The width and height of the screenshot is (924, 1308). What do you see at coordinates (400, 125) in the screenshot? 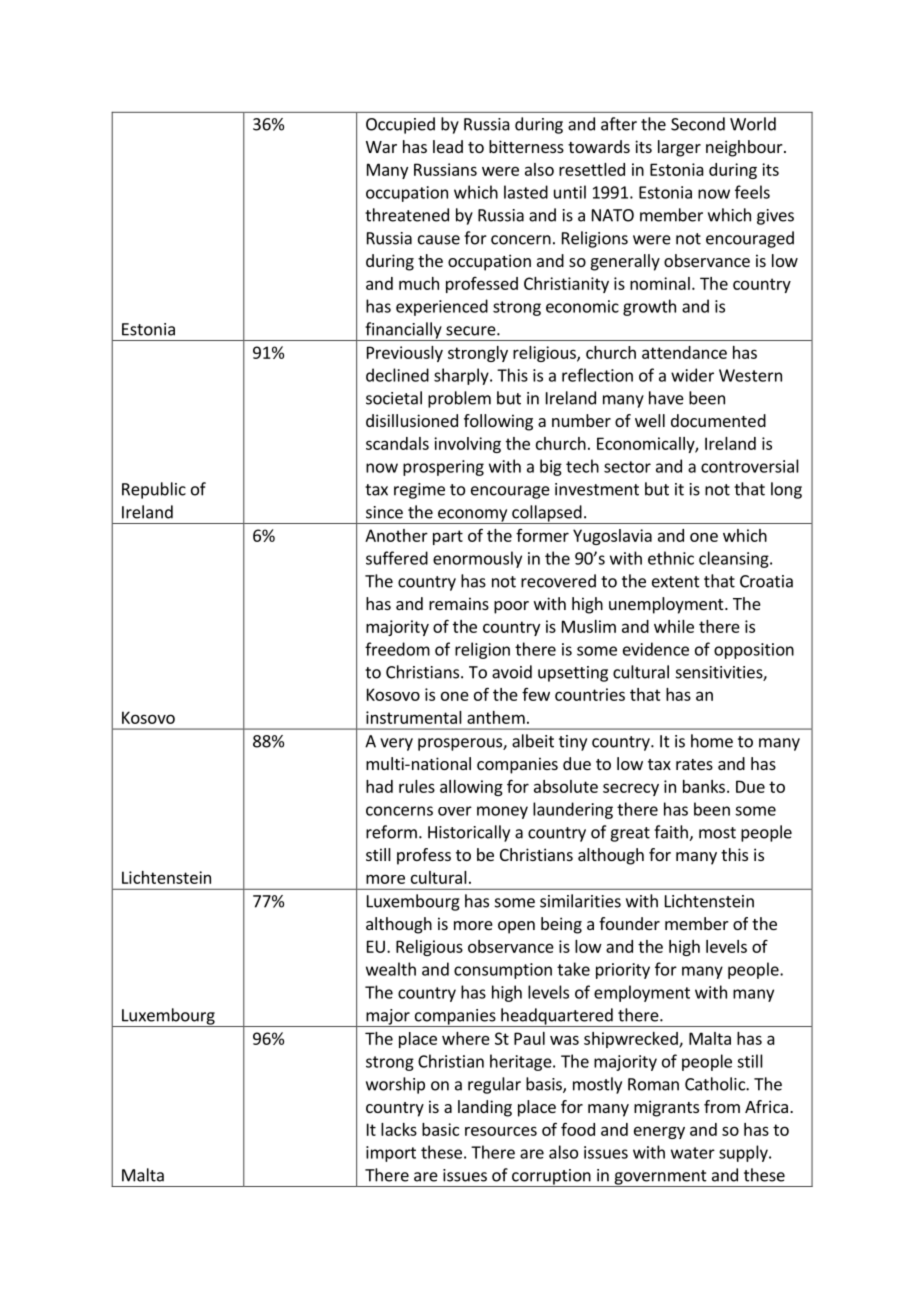
I see `Occupied` at bounding box center [400, 125].
